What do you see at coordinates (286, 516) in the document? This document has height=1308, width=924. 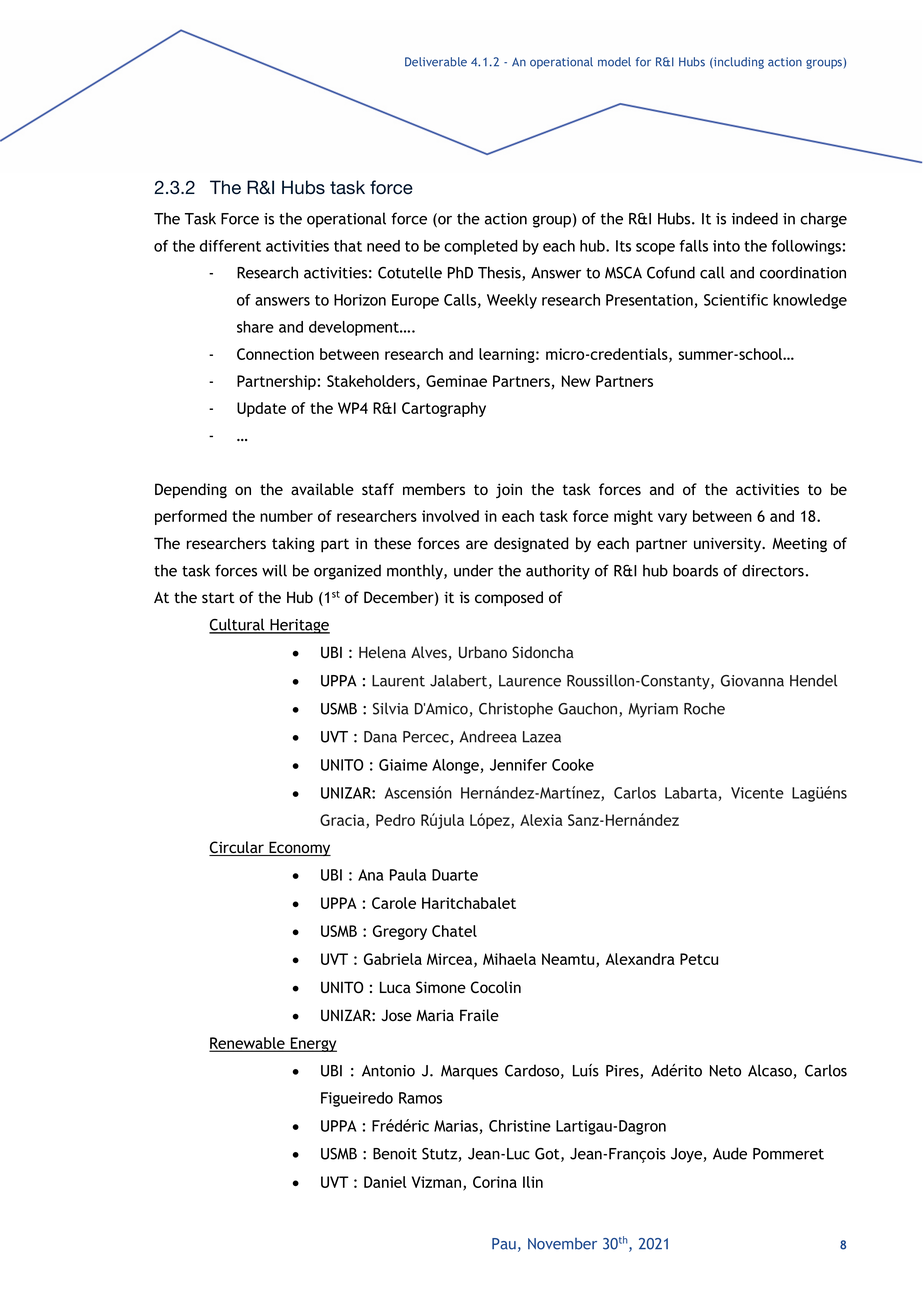 I see `number` at bounding box center [286, 516].
